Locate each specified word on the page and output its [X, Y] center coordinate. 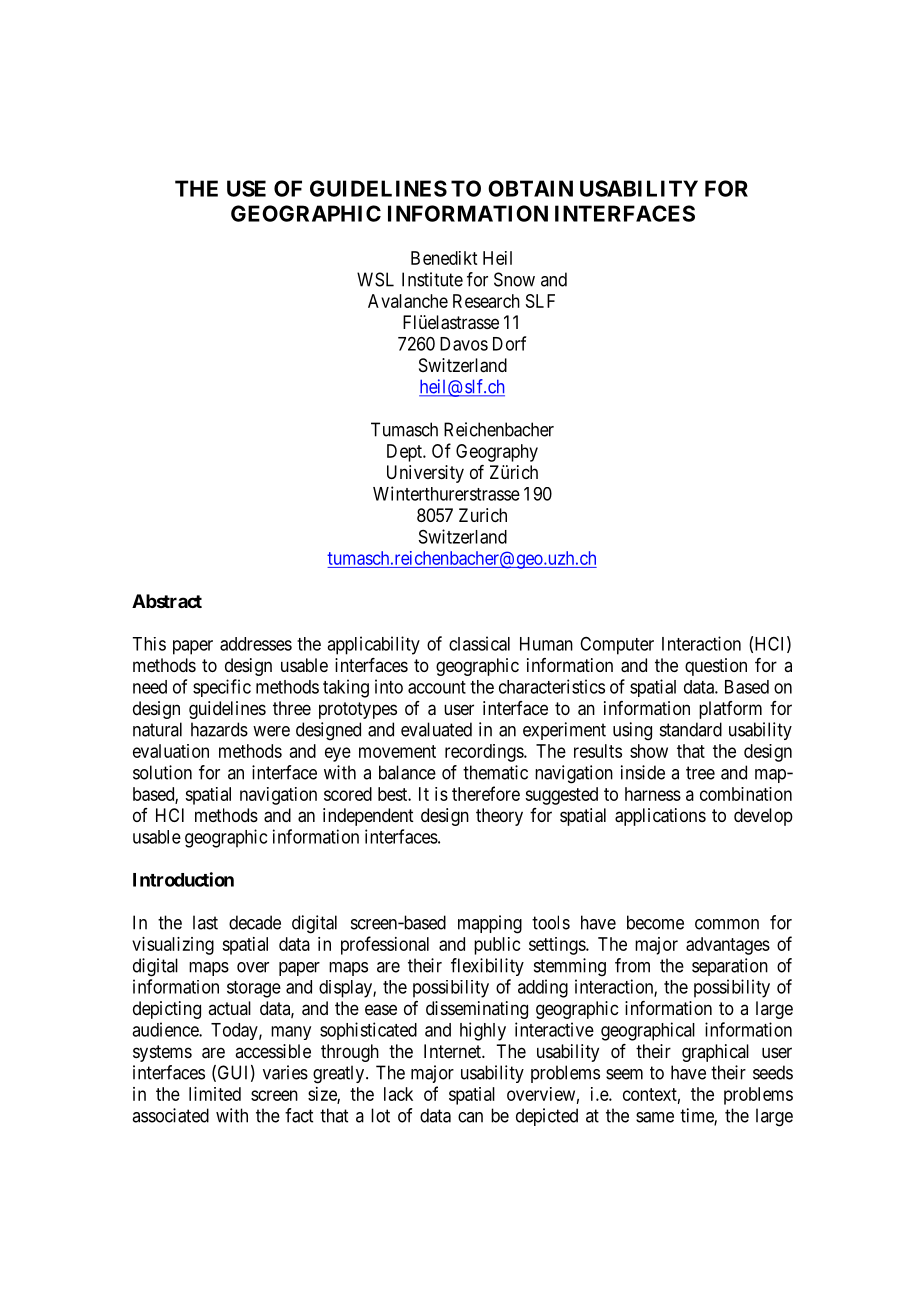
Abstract [167, 601]
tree [700, 773]
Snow [514, 279]
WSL [375, 279]
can [470, 1117]
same [655, 1117]
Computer [617, 646]
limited [215, 1094]
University [425, 474]
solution [162, 772]
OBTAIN [530, 188]
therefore [486, 793]
